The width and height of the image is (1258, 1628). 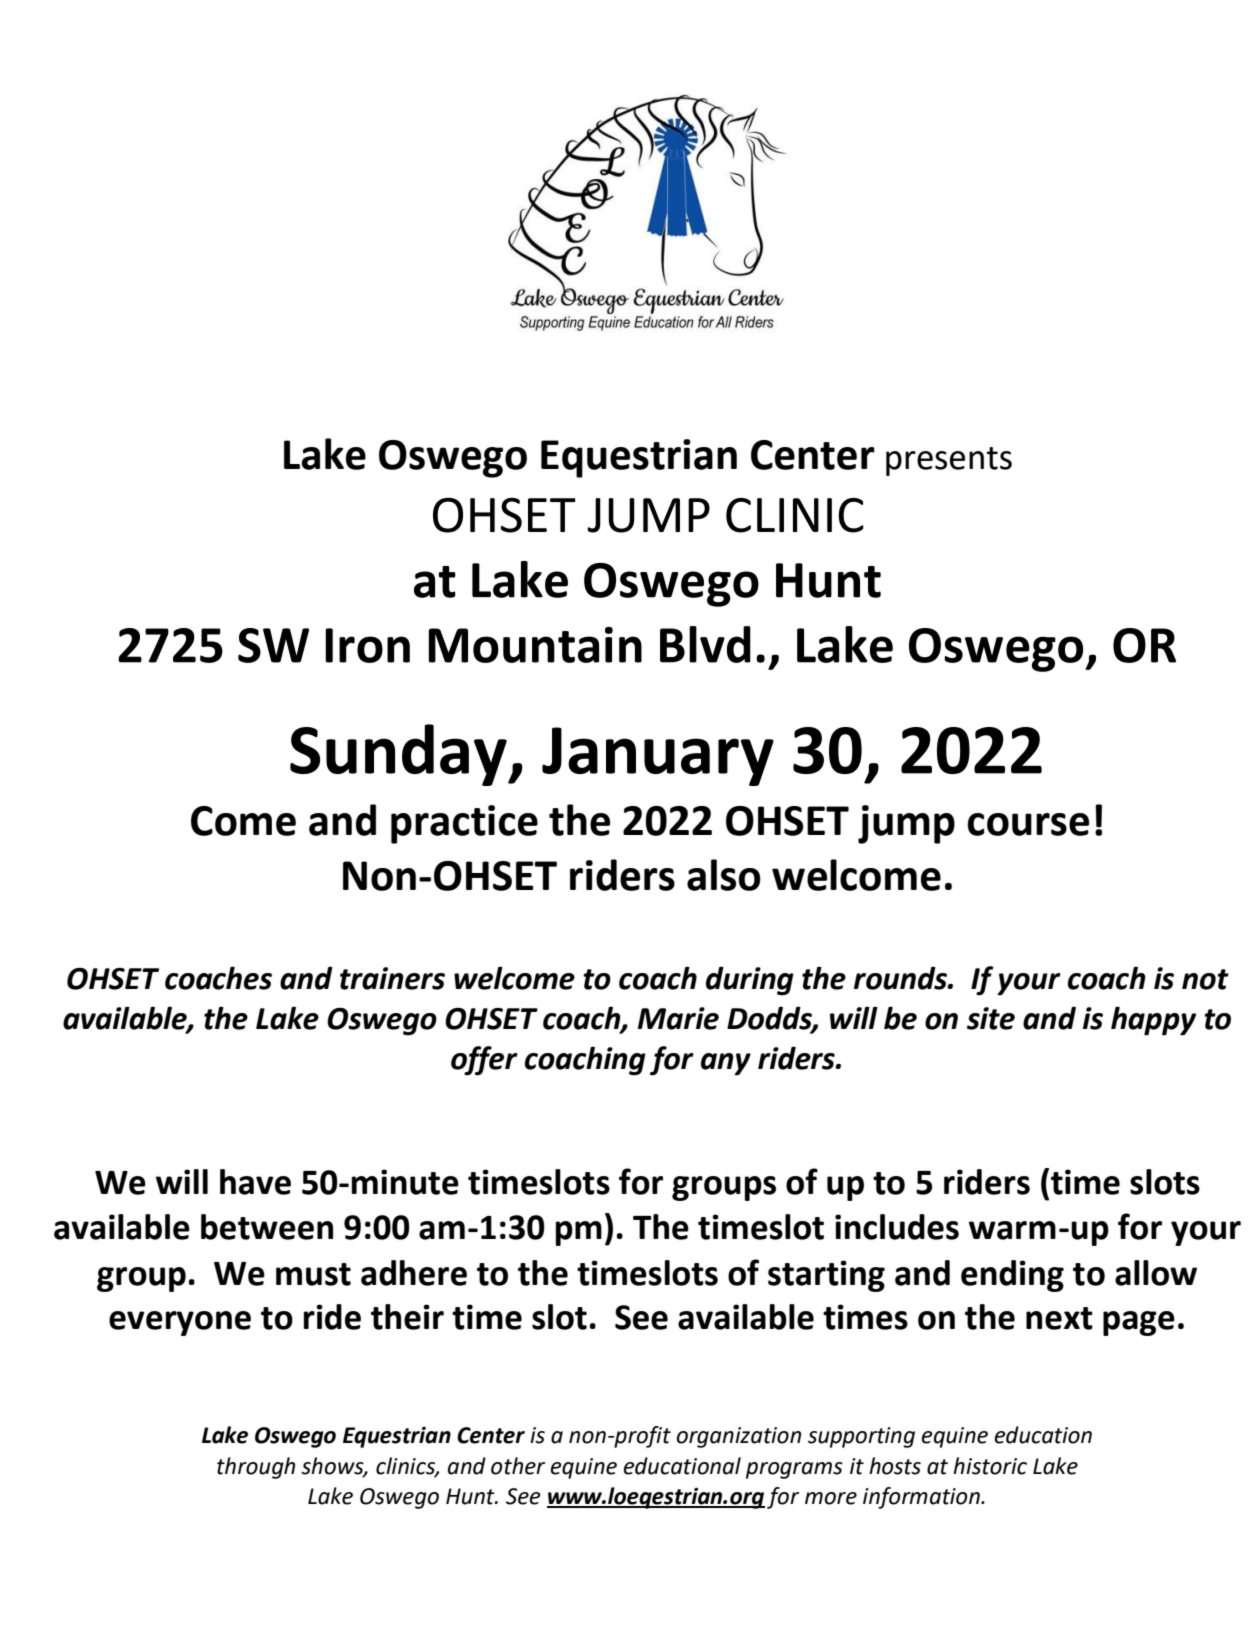 What do you see at coordinates (399, 755) in the image?
I see `Sunday` at bounding box center [399, 755].
